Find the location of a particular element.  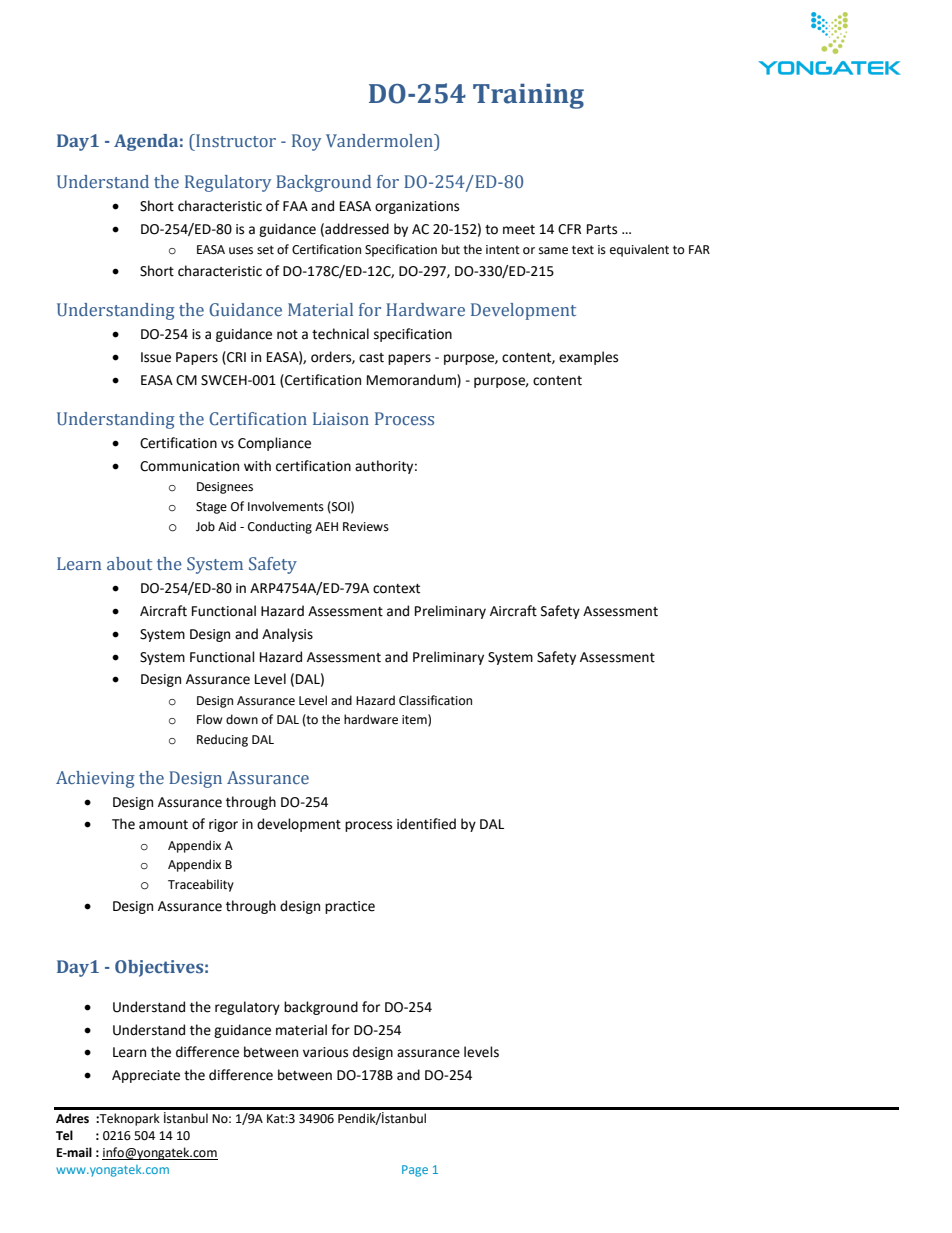

about is located at coordinates (129, 564).
